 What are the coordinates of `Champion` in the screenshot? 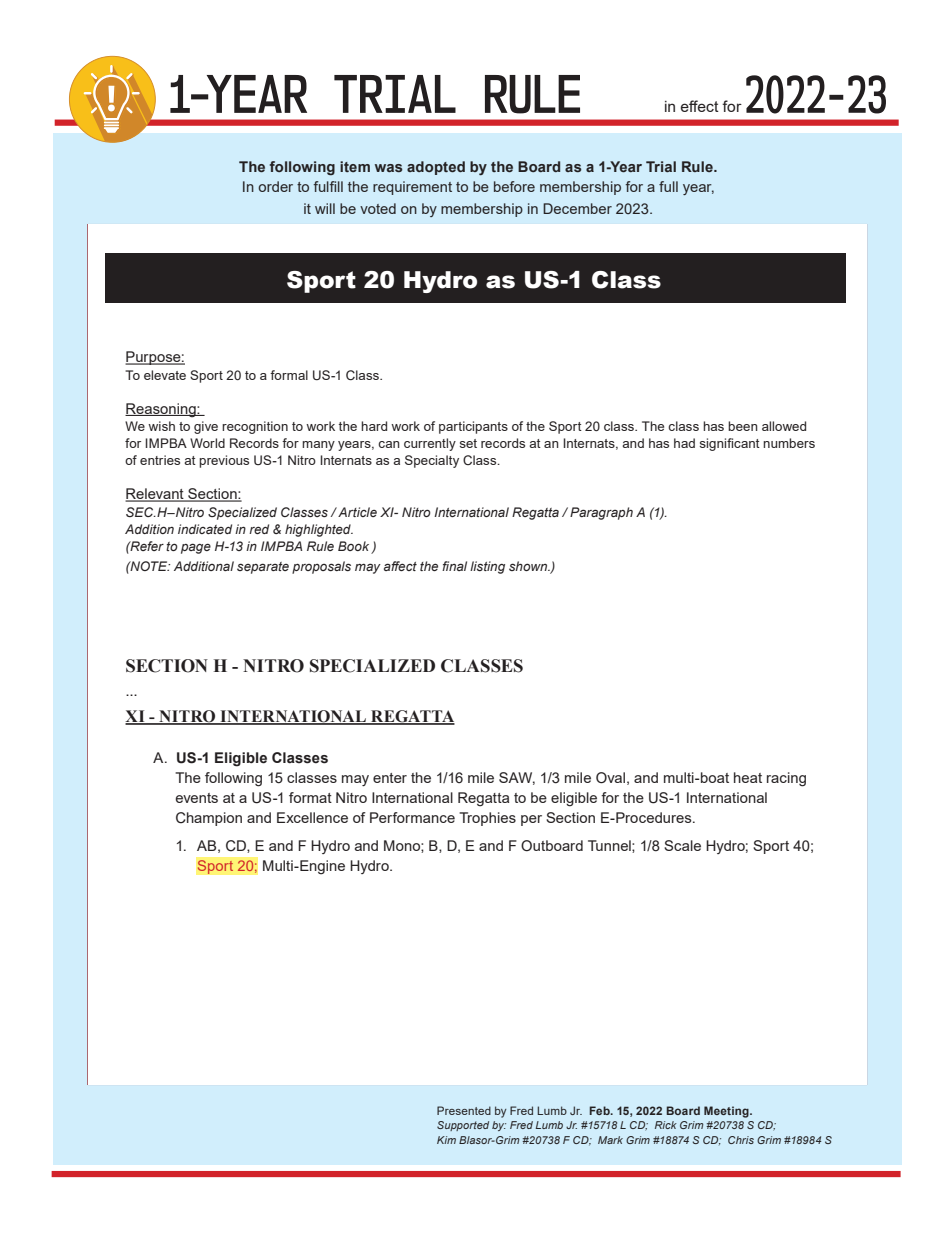 It's located at (209, 819).
